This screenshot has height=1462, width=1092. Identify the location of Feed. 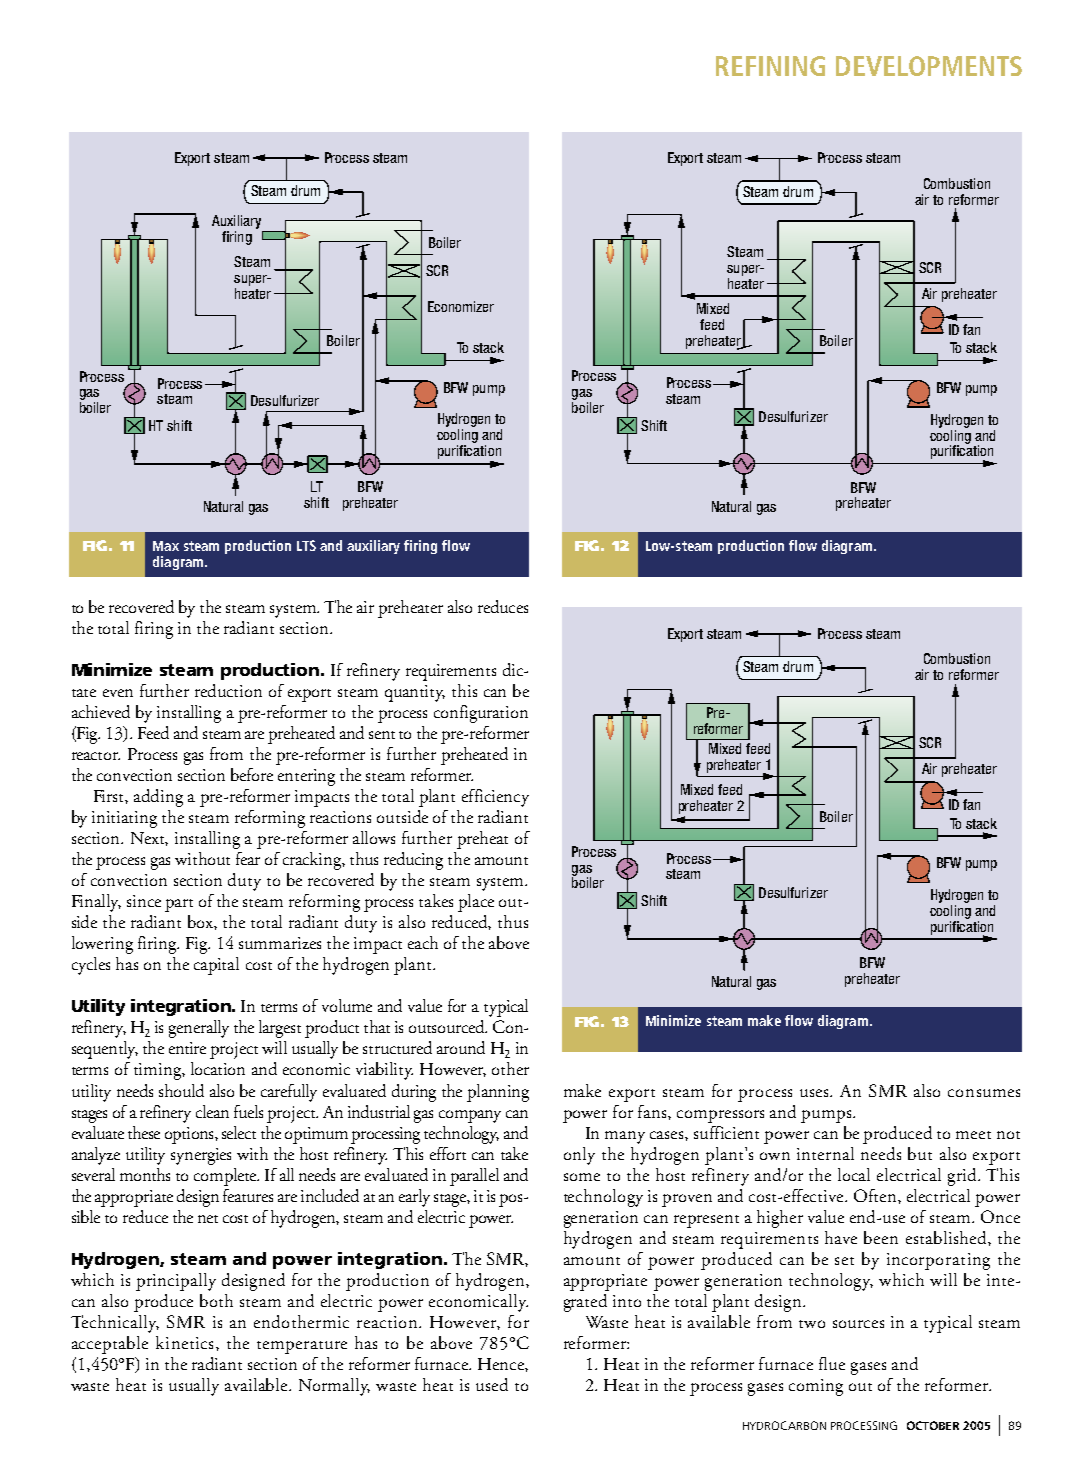
(153, 732).
